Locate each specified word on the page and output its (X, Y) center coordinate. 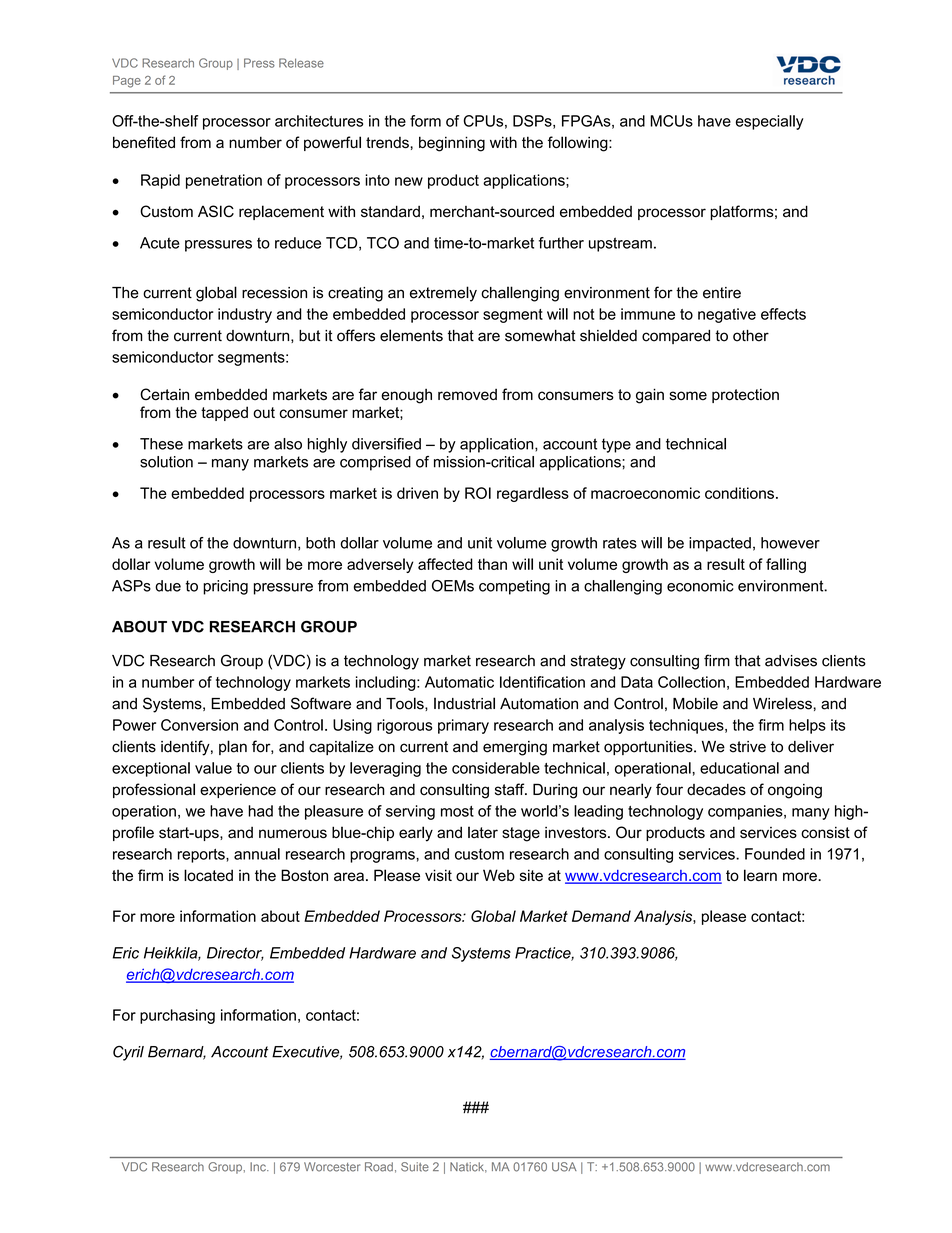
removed (467, 395)
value (213, 768)
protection (745, 396)
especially (770, 122)
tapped (224, 413)
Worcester (332, 1167)
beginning (452, 144)
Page (127, 82)
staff (511, 789)
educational (739, 768)
